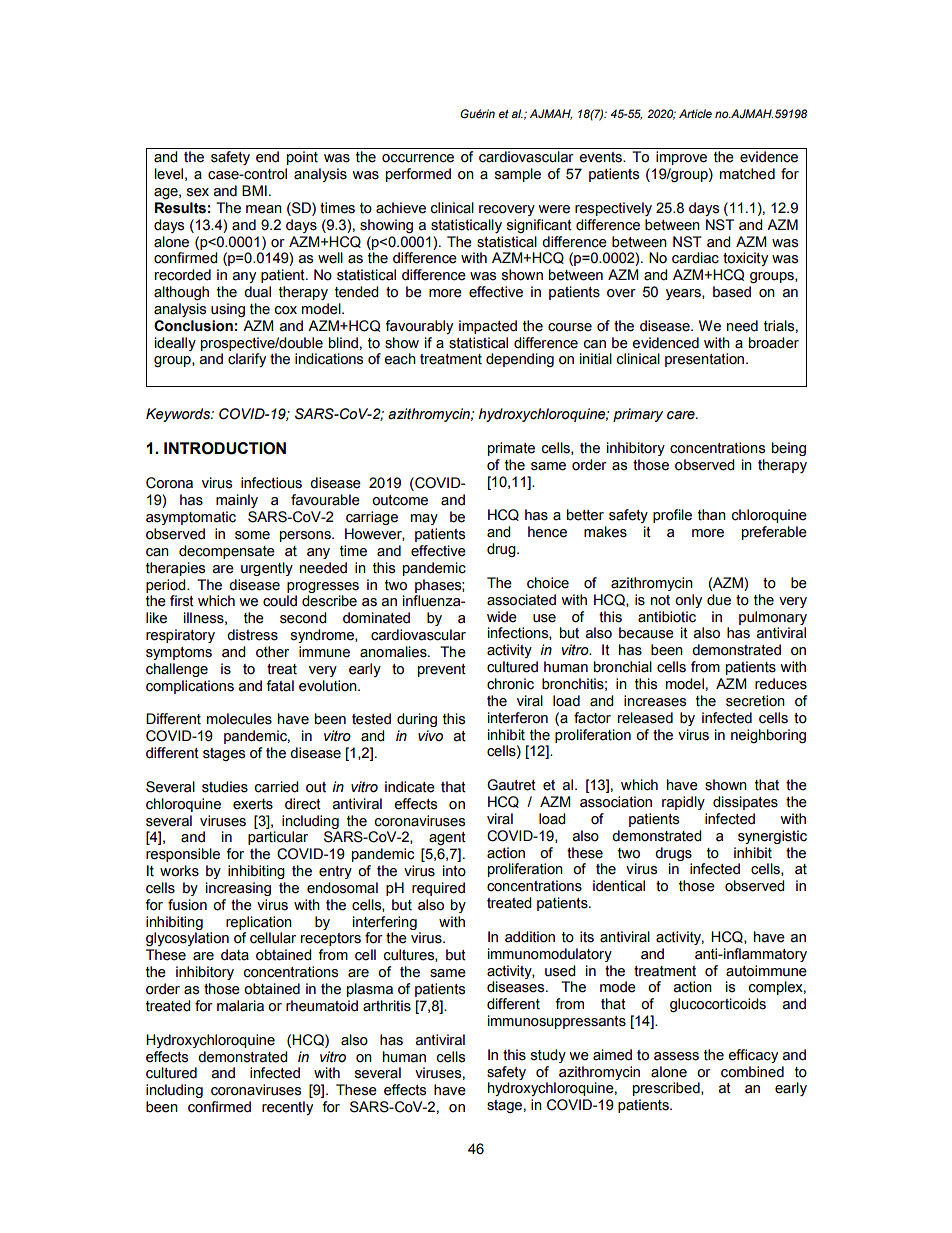  What do you see at coordinates (719, 600) in the screenshot?
I see `due` at bounding box center [719, 600].
